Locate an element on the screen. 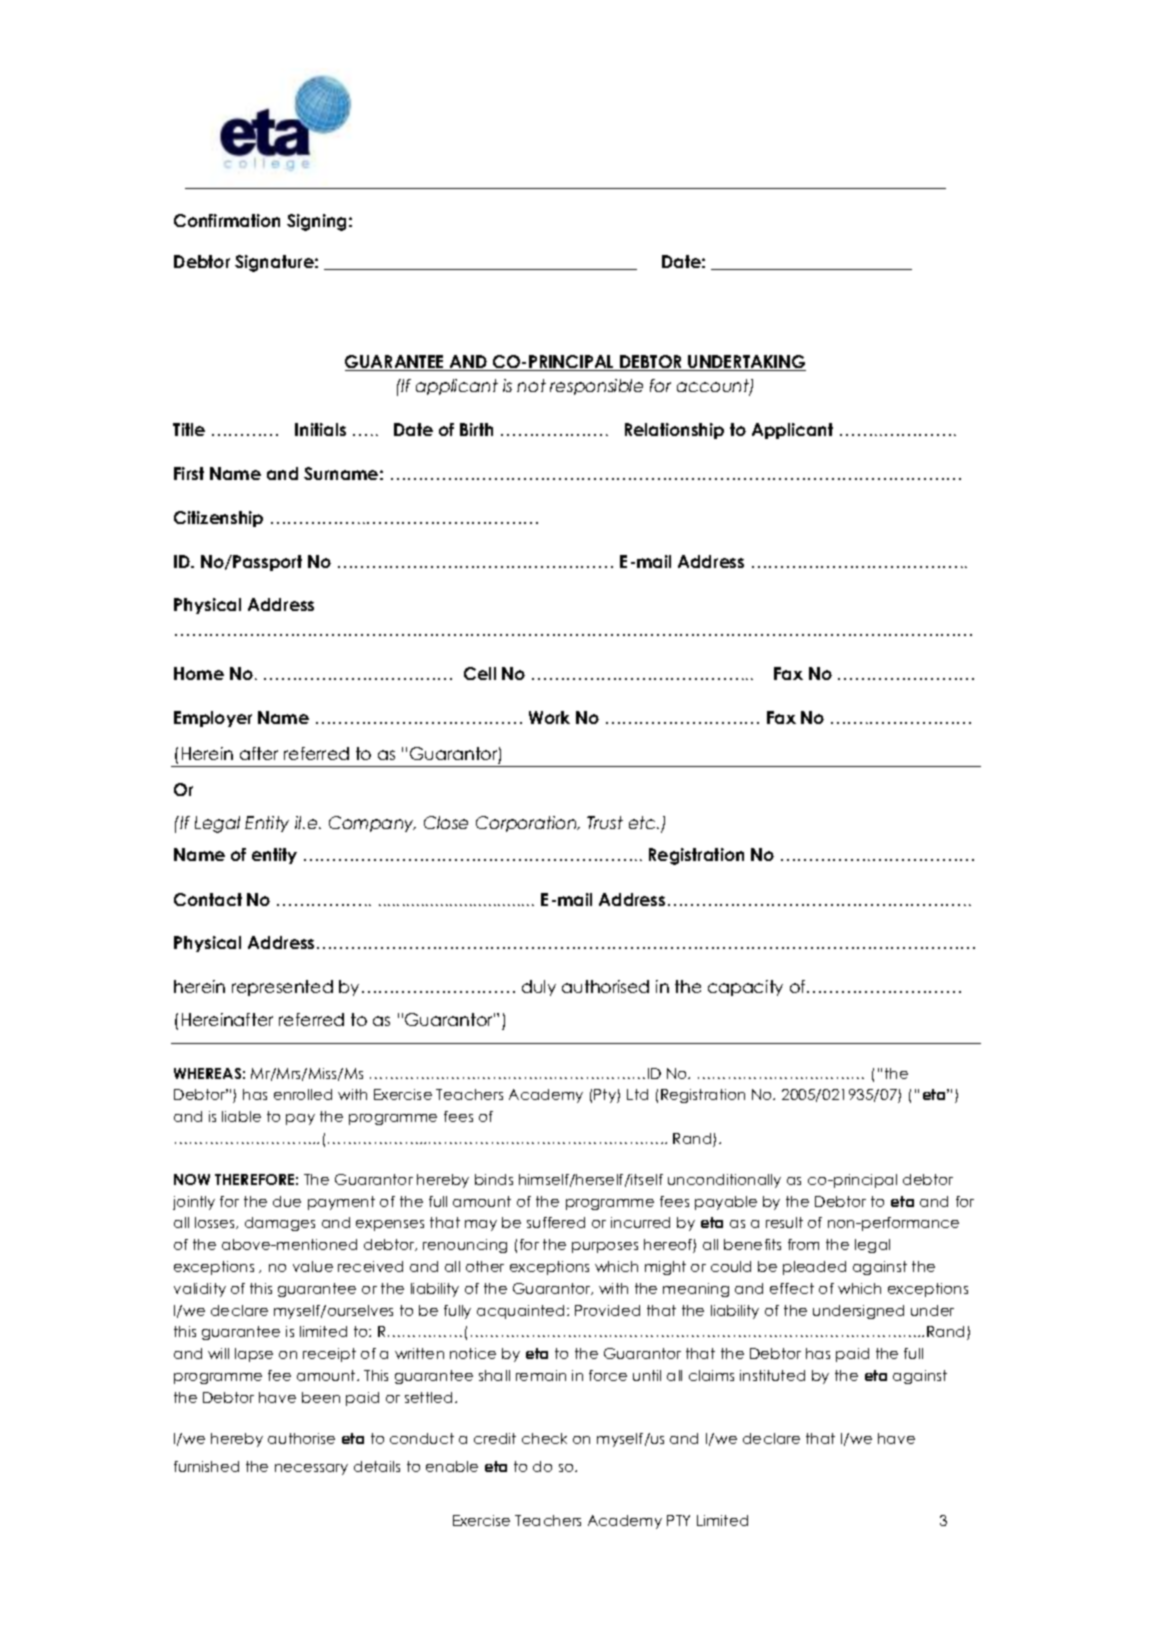 The height and width of the screenshot is (1627, 1151). credit is located at coordinates (495, 1438).
